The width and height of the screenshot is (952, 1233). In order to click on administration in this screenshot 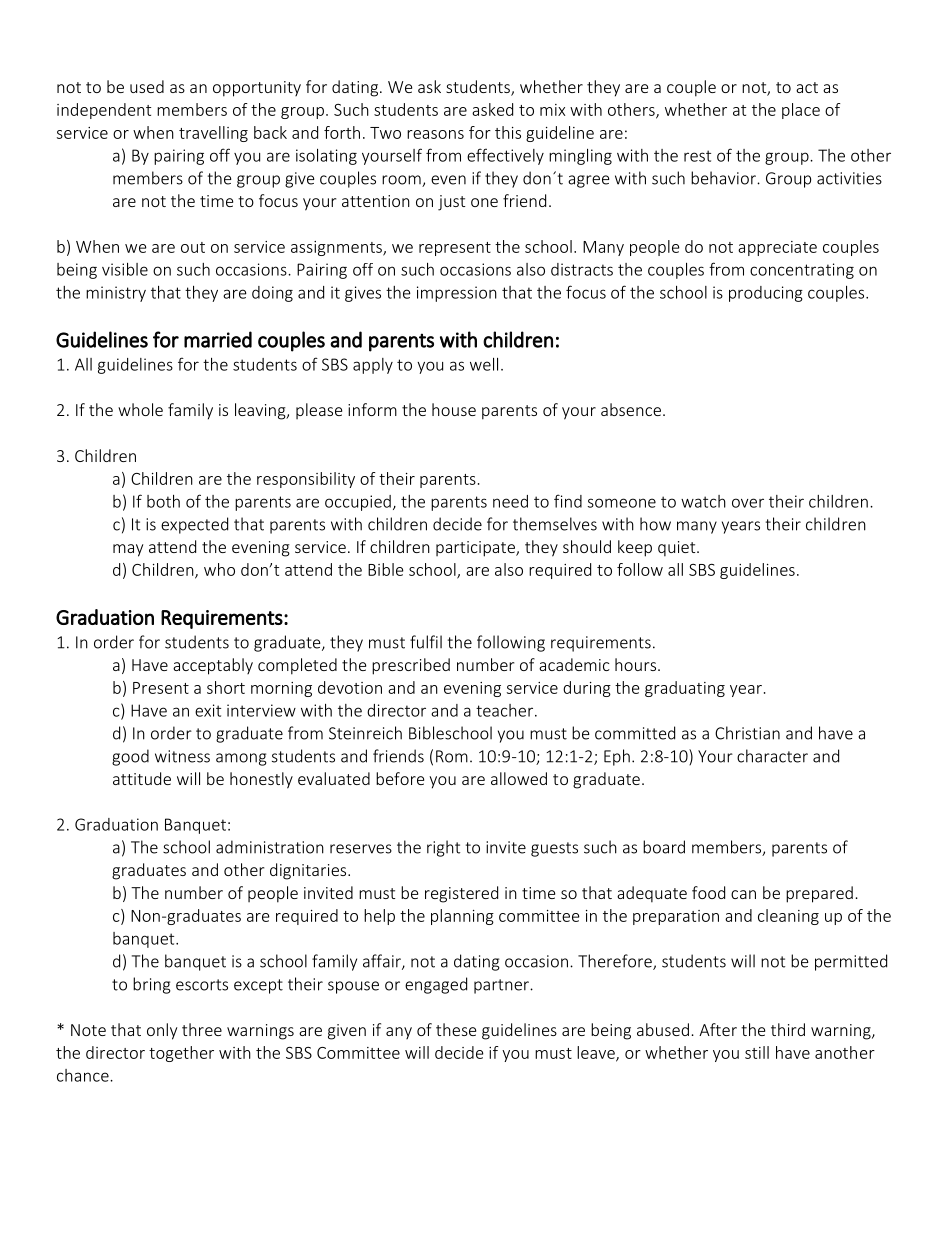, I will do `click(270, 847)`.
